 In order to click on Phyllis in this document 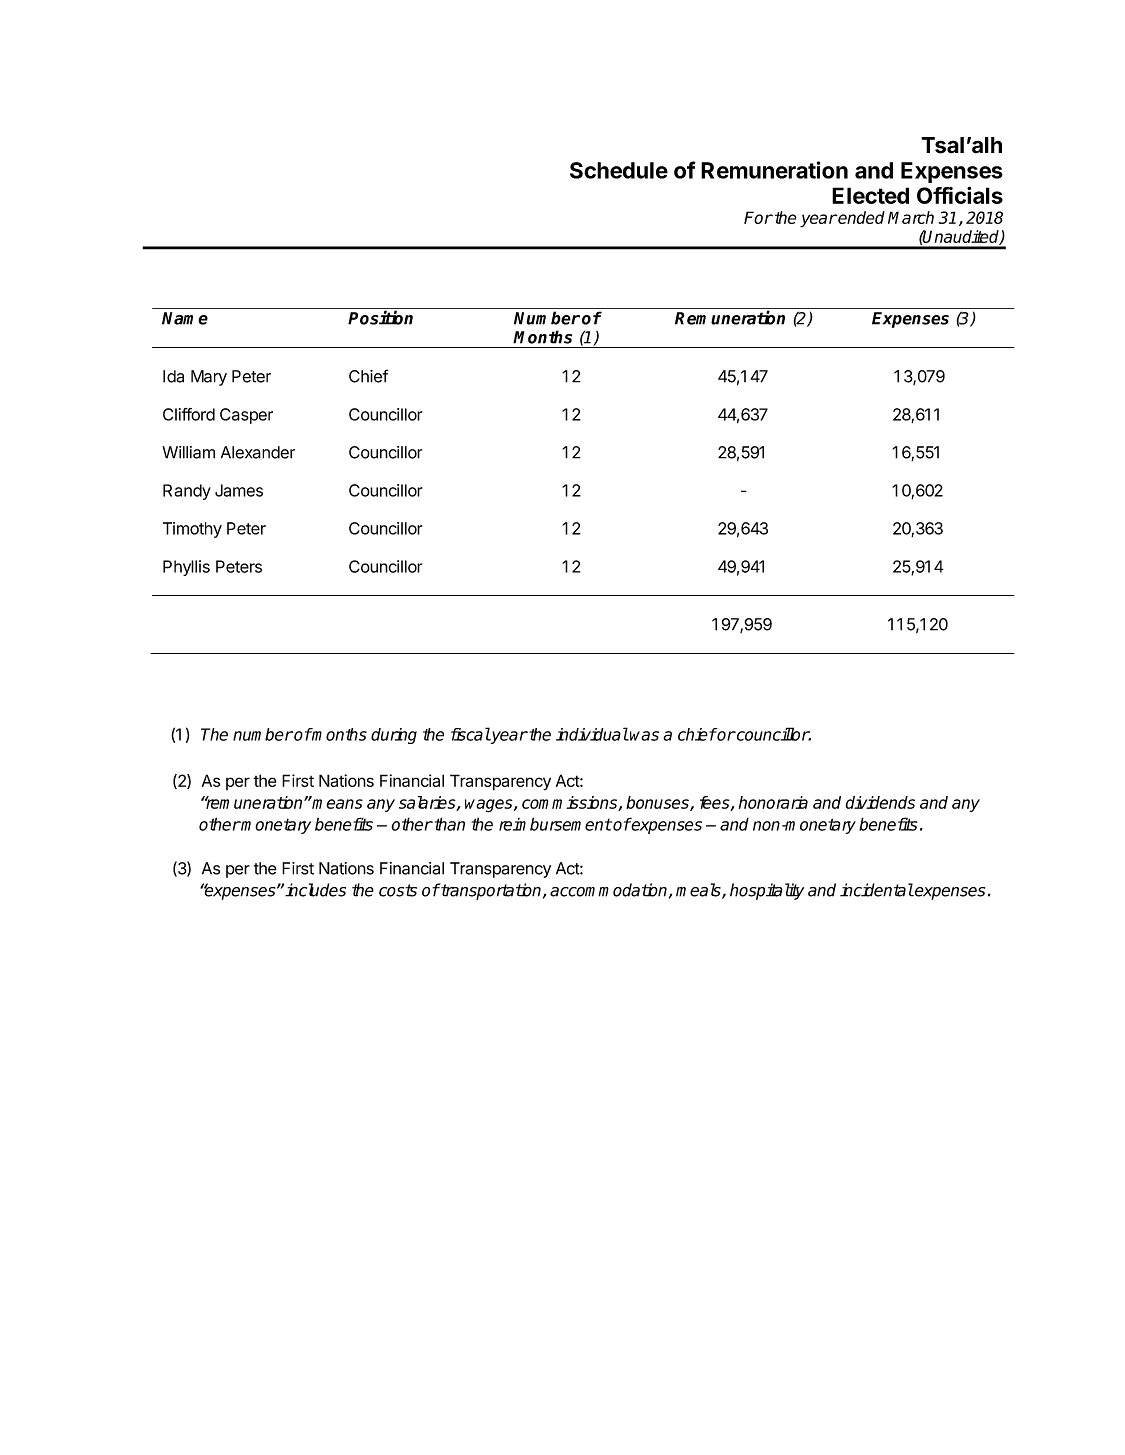, I will do `click(186, 568)`.
